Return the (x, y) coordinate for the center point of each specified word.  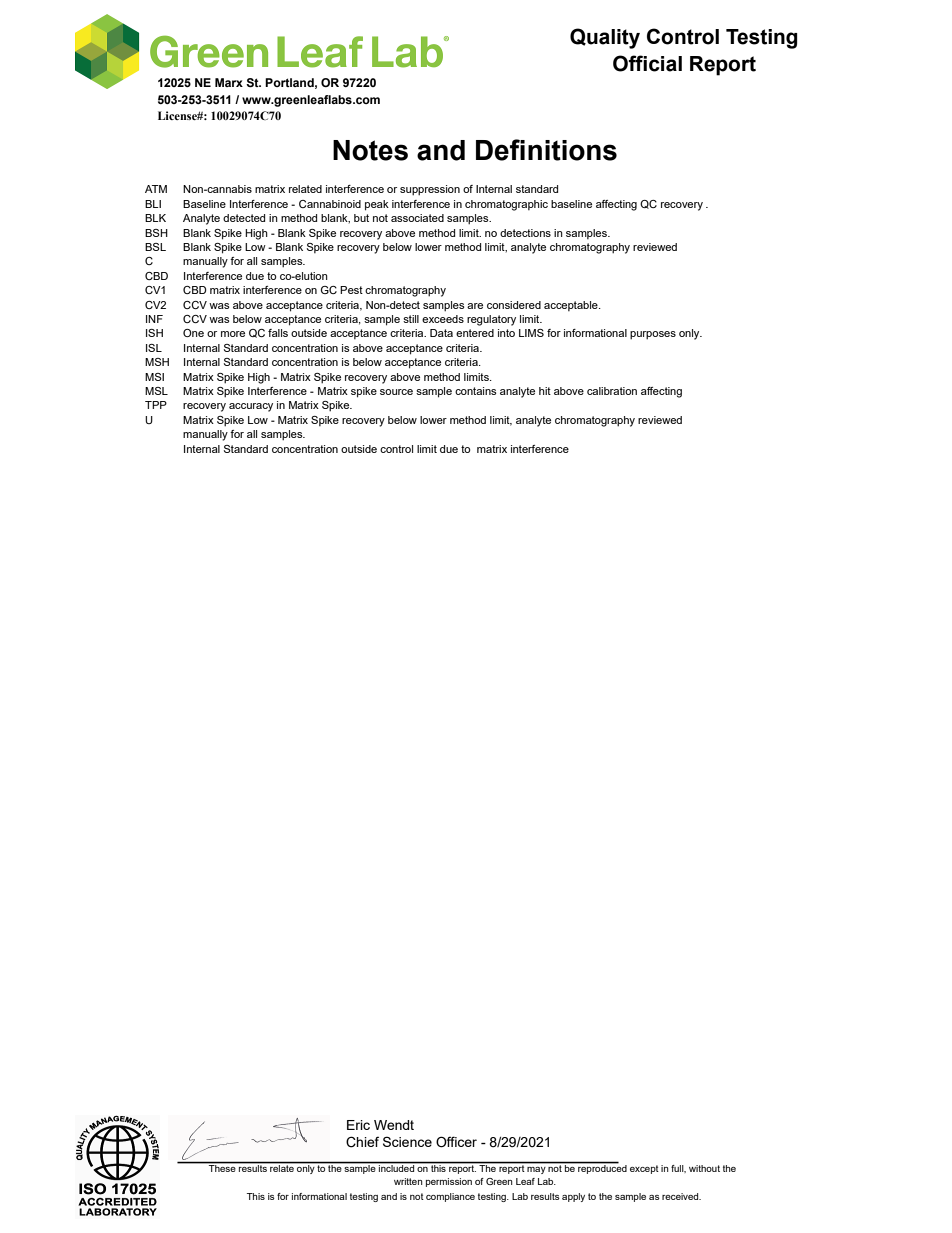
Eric (358, 1125)
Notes (370, 150)
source (396, 392)
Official (647, 63)
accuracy (251, 407)
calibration (612, 391)
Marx (229, 82)
